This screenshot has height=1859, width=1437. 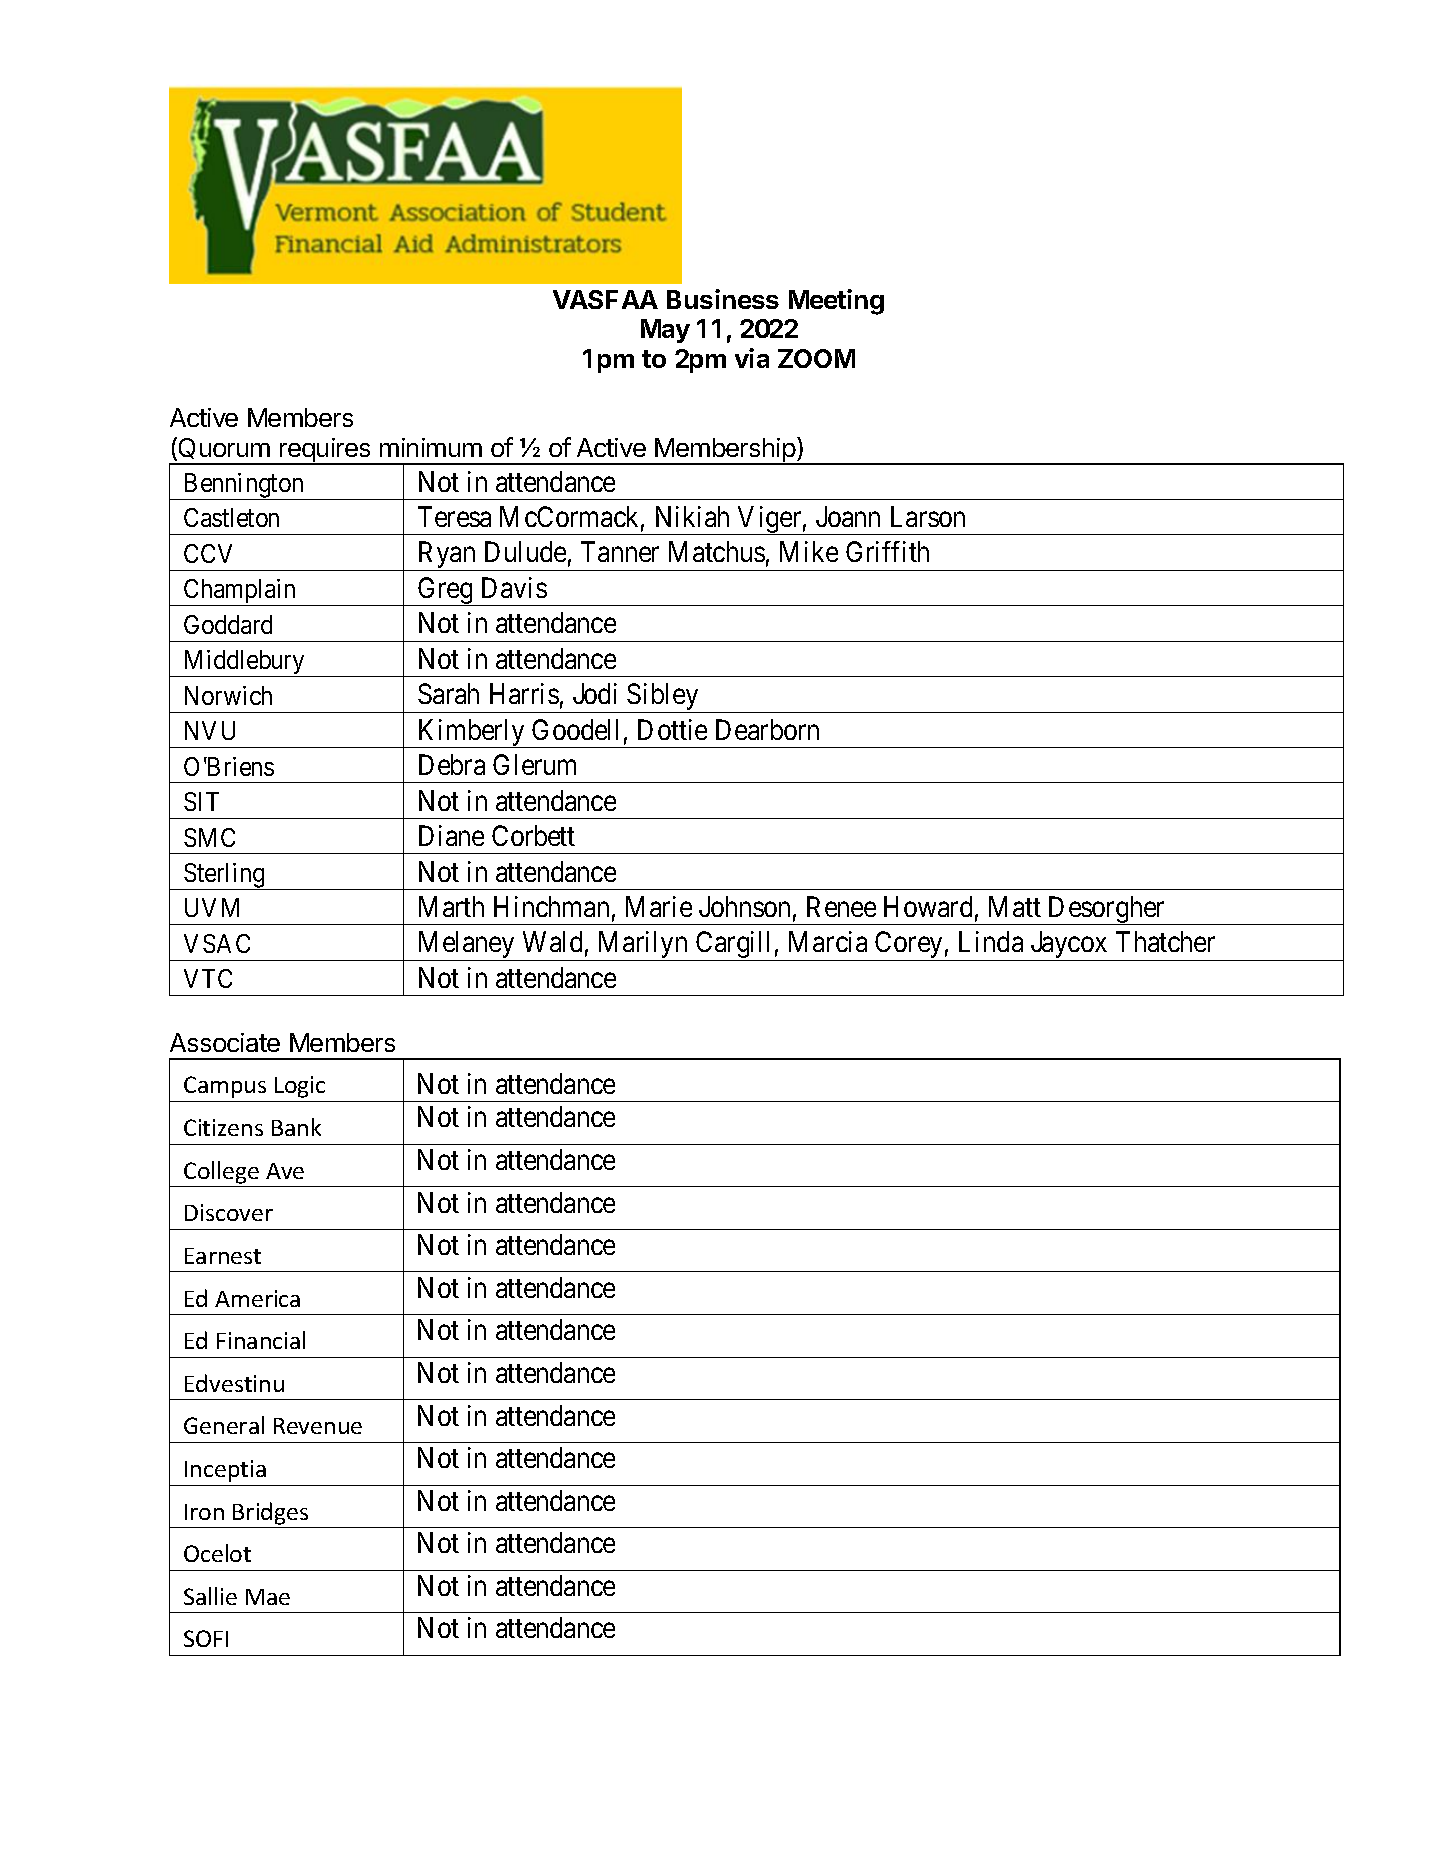 I want to click on Mae, so click(x=268, y=1597).
